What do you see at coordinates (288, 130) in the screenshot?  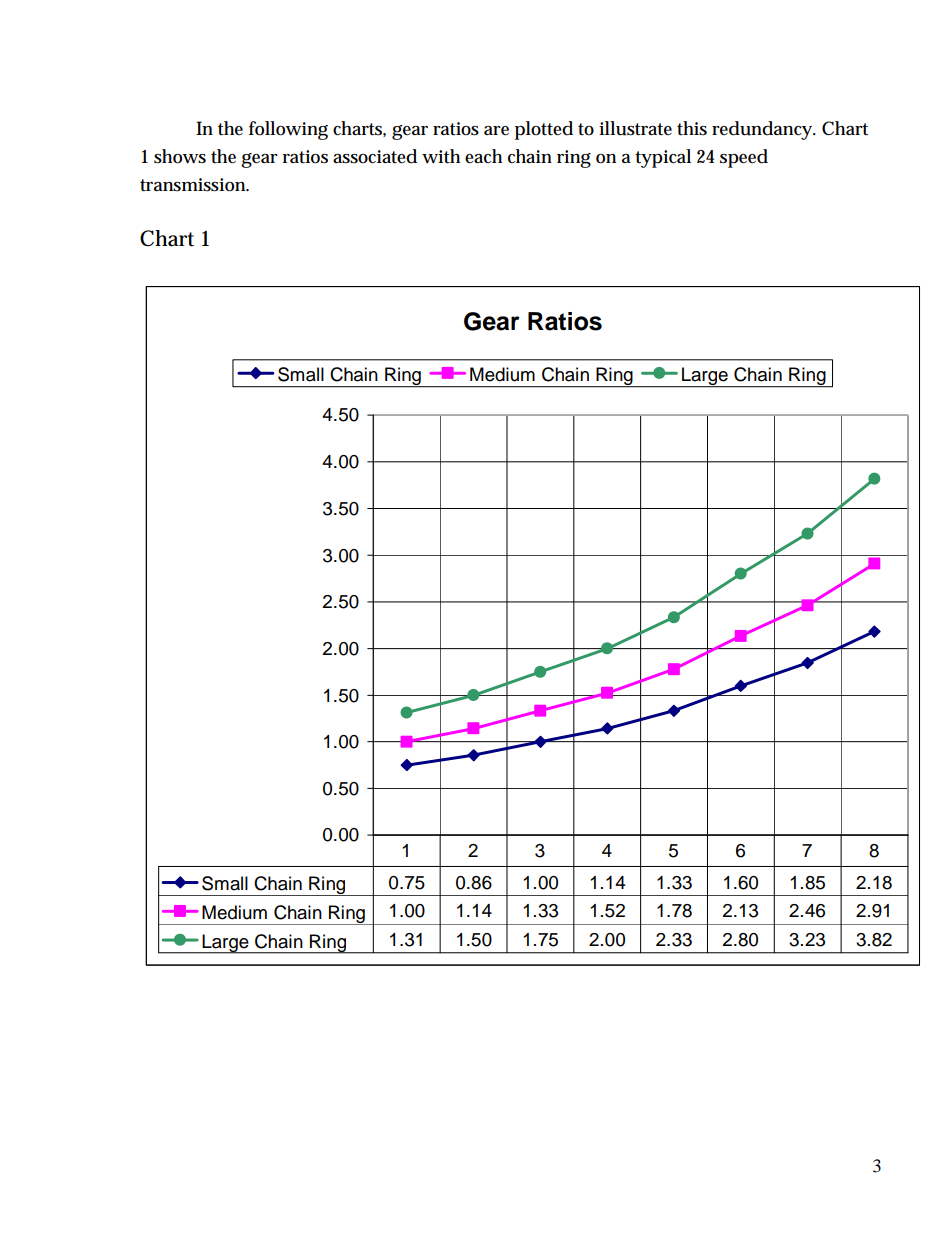 I see `following` at bounding box center [288, 130].
